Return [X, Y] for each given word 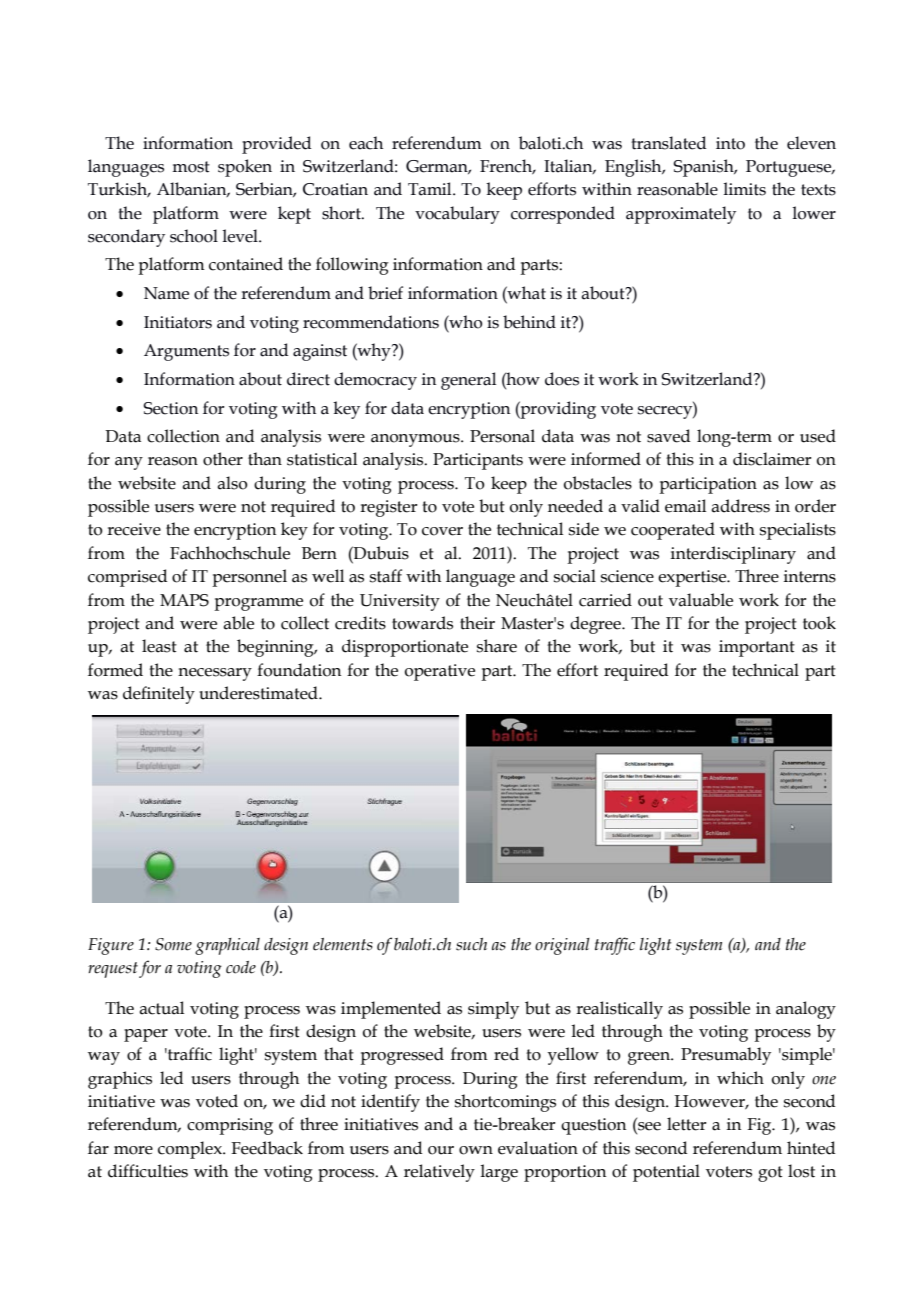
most [191, 167]
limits [744, 189]
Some [173, 944]
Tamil [431, 189]
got [770, 1174]
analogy [806, 1010]
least [159, 646]
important [757, 648]
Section [170, 408]
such [471, 944]
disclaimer [772, 459]
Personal [502, 436]
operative [440, 672]
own [476, 1150]
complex [191, 1150]
